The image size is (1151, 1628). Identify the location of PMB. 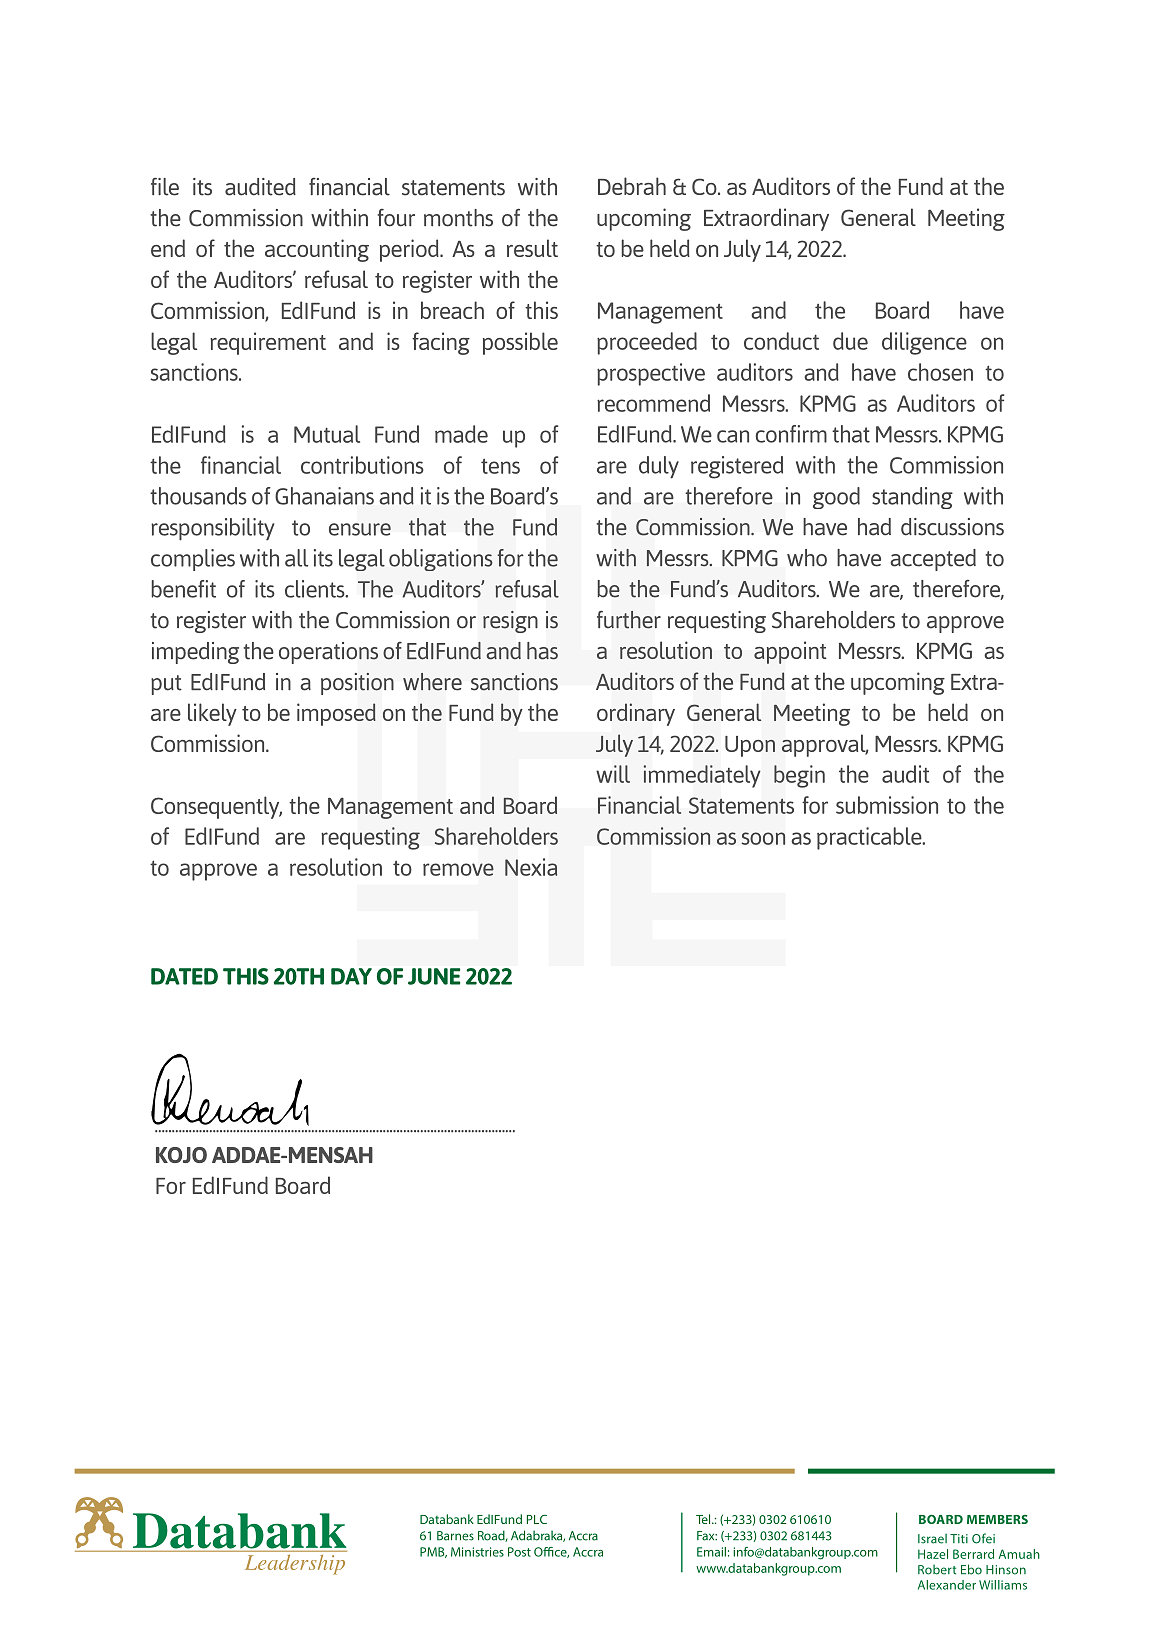
(433, 1552).
